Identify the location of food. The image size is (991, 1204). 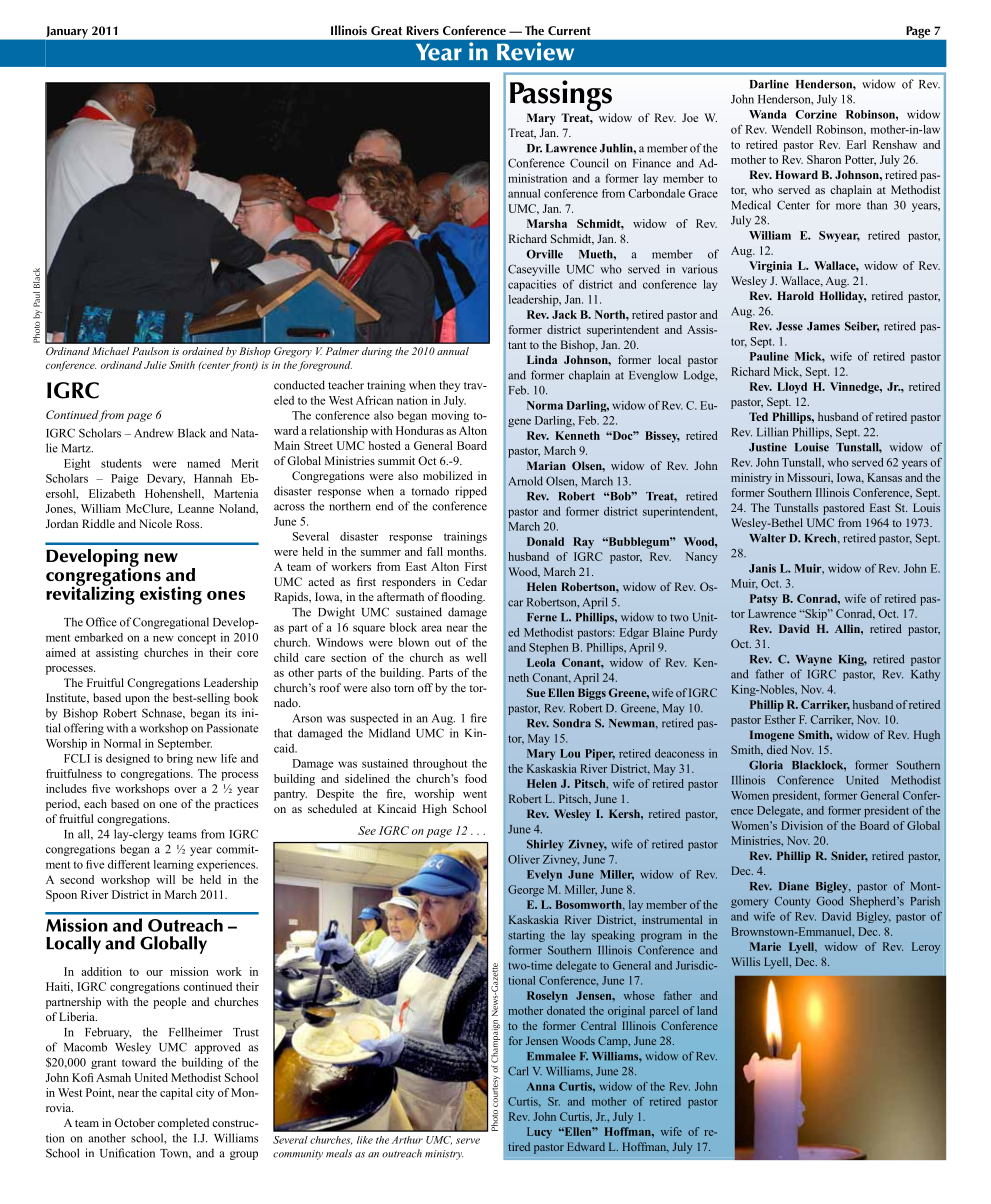
(476, 778).
